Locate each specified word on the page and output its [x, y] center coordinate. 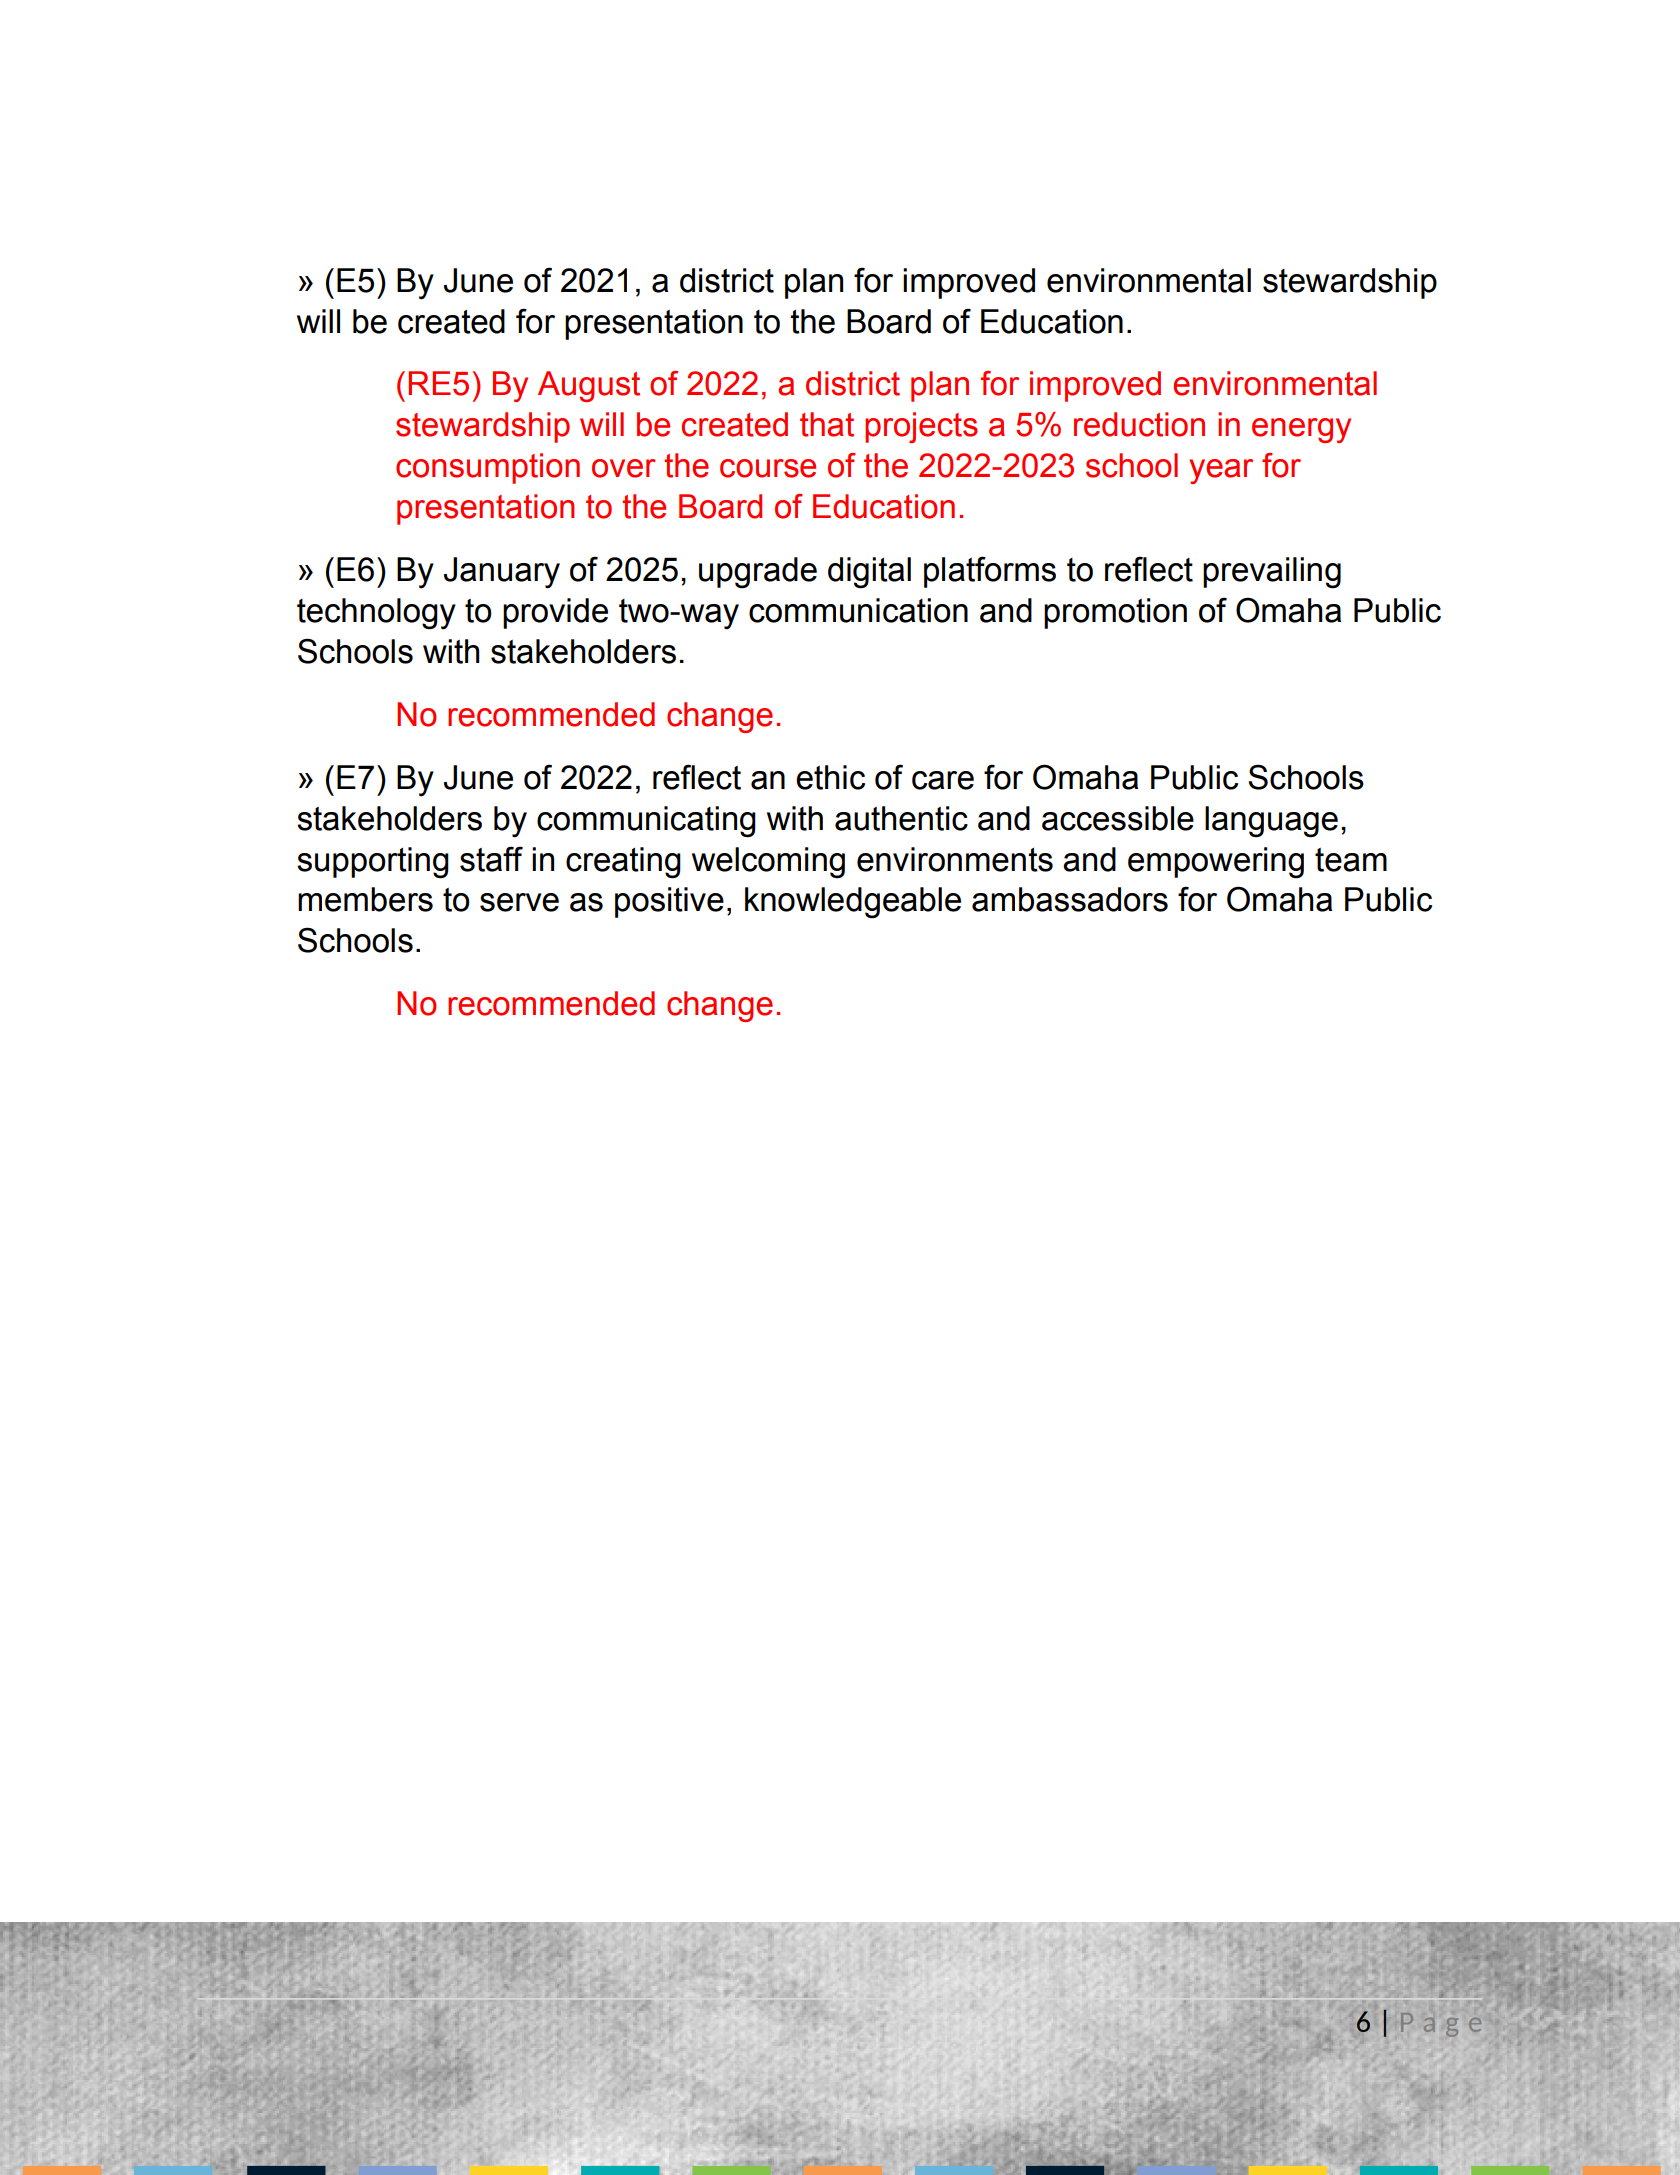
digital [869, 573]
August [589, 386]
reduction [1139, 424]
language [1271, 822]
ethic [830, 777]
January [502, 573]
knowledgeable [853, 903]
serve [519, 902]
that [827, 424]
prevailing [1272, 573]
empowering [1216, 863]
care [943, 780]
